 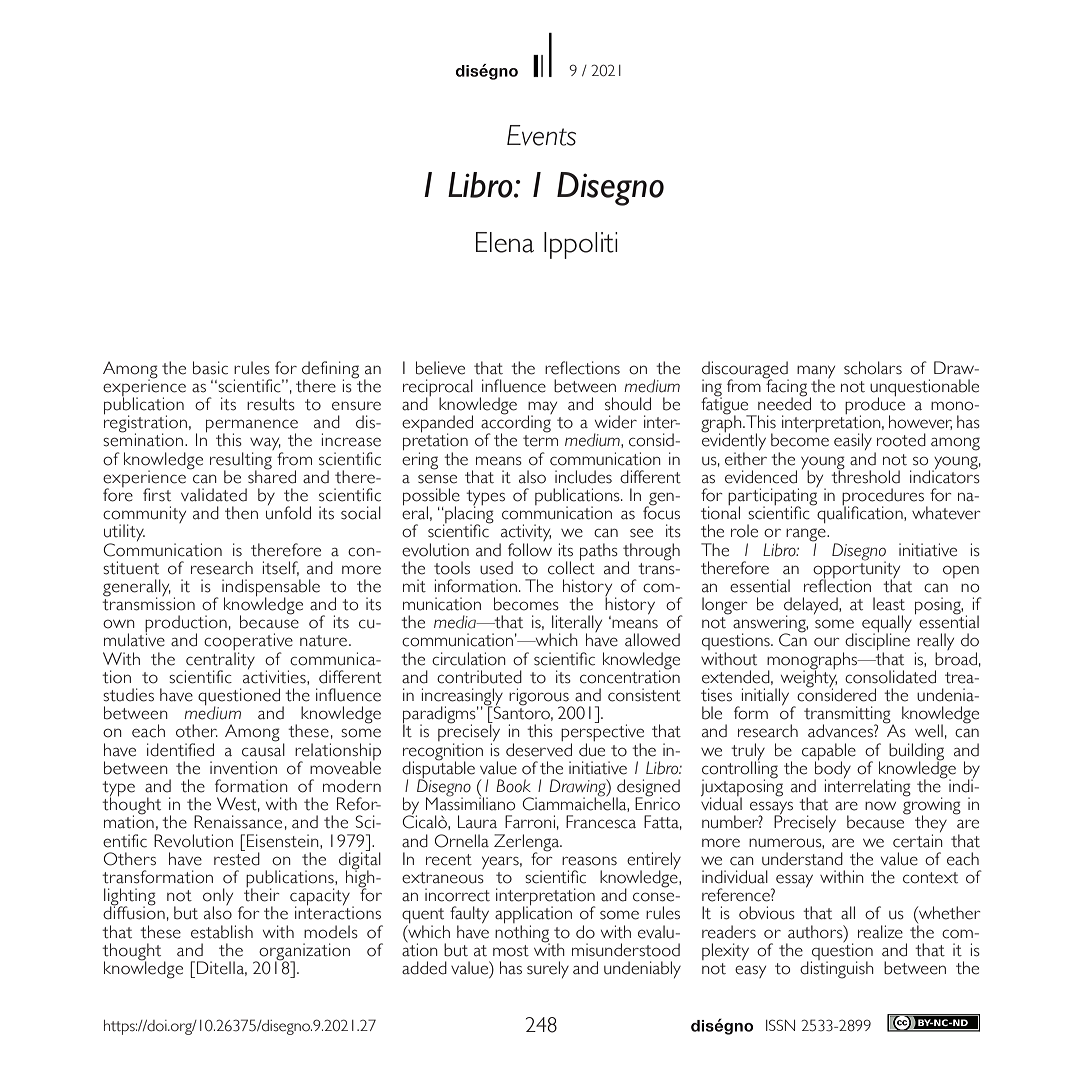 What do you see at coordinates (540, 441) in the document?
I see `term` at bounding box center [540, 441].
